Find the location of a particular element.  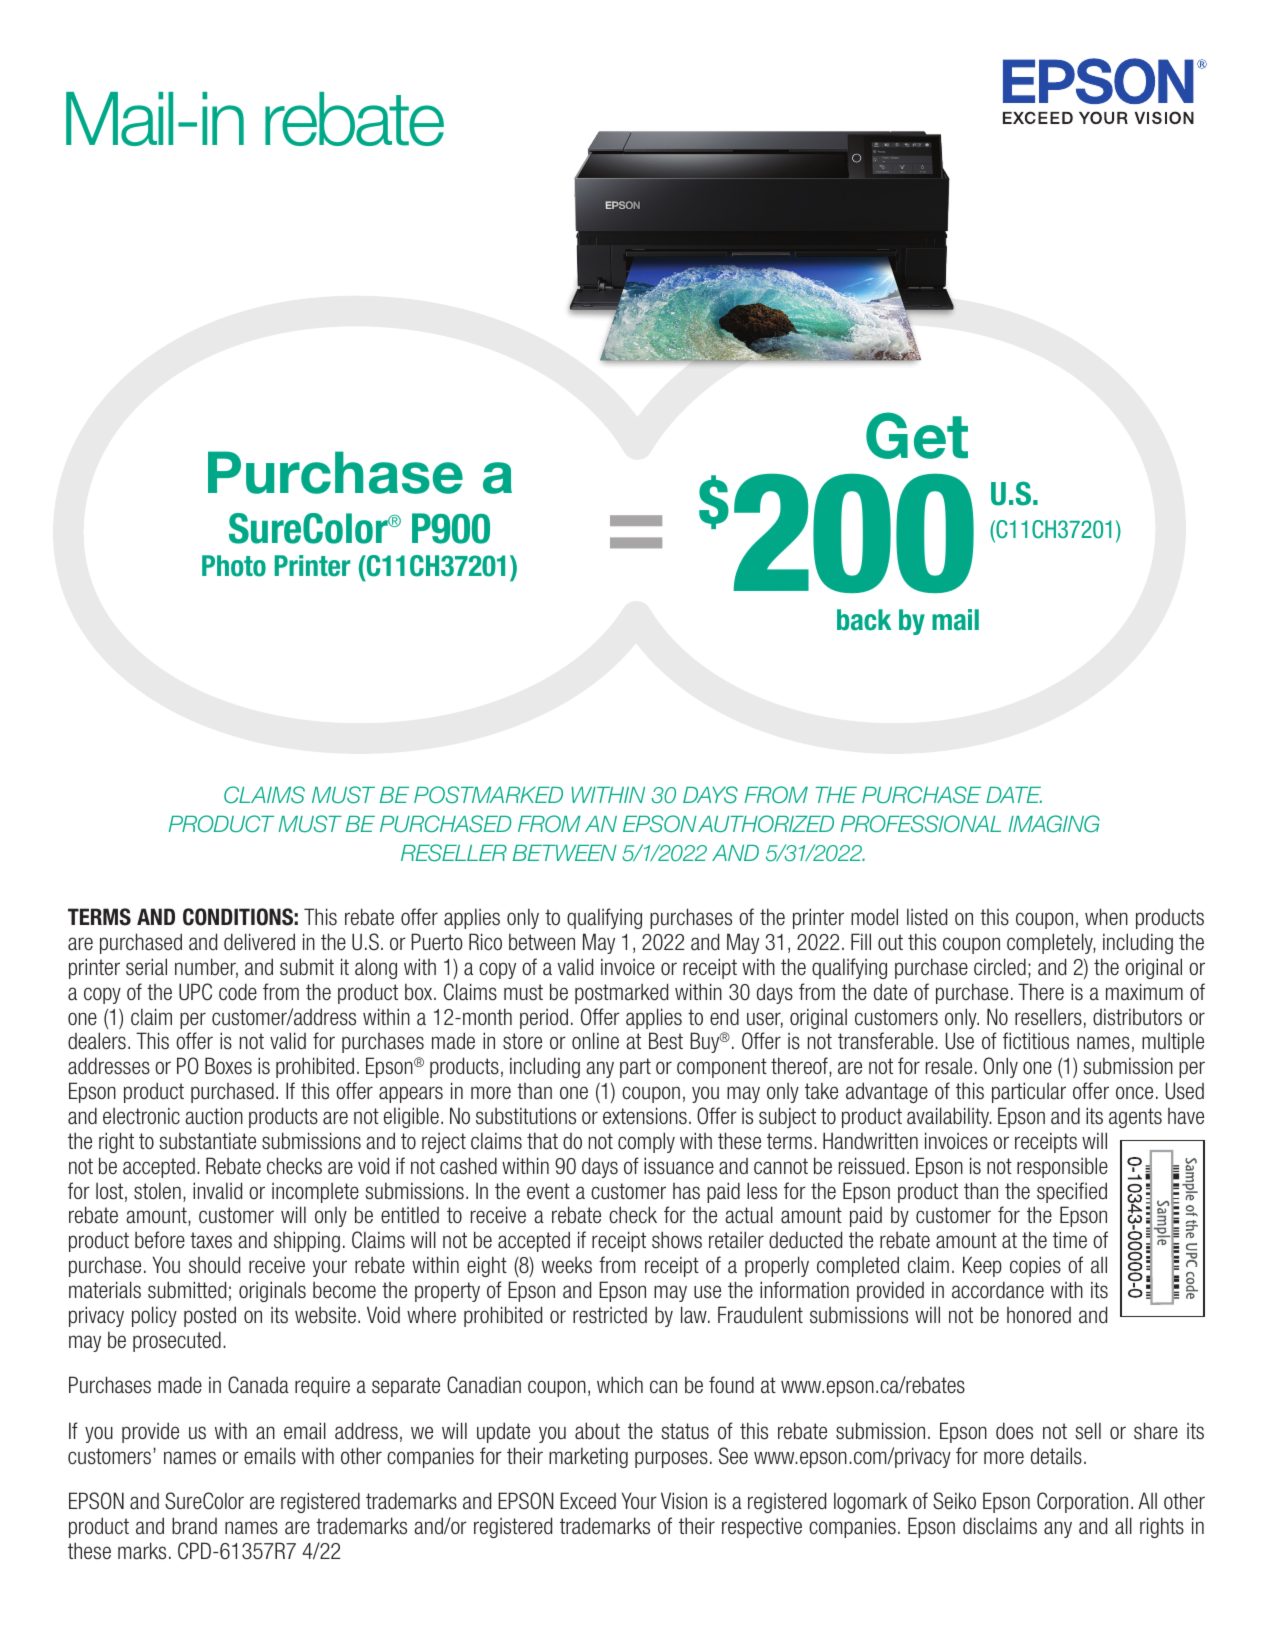

Vision is located at coordinates (684, 1501).
